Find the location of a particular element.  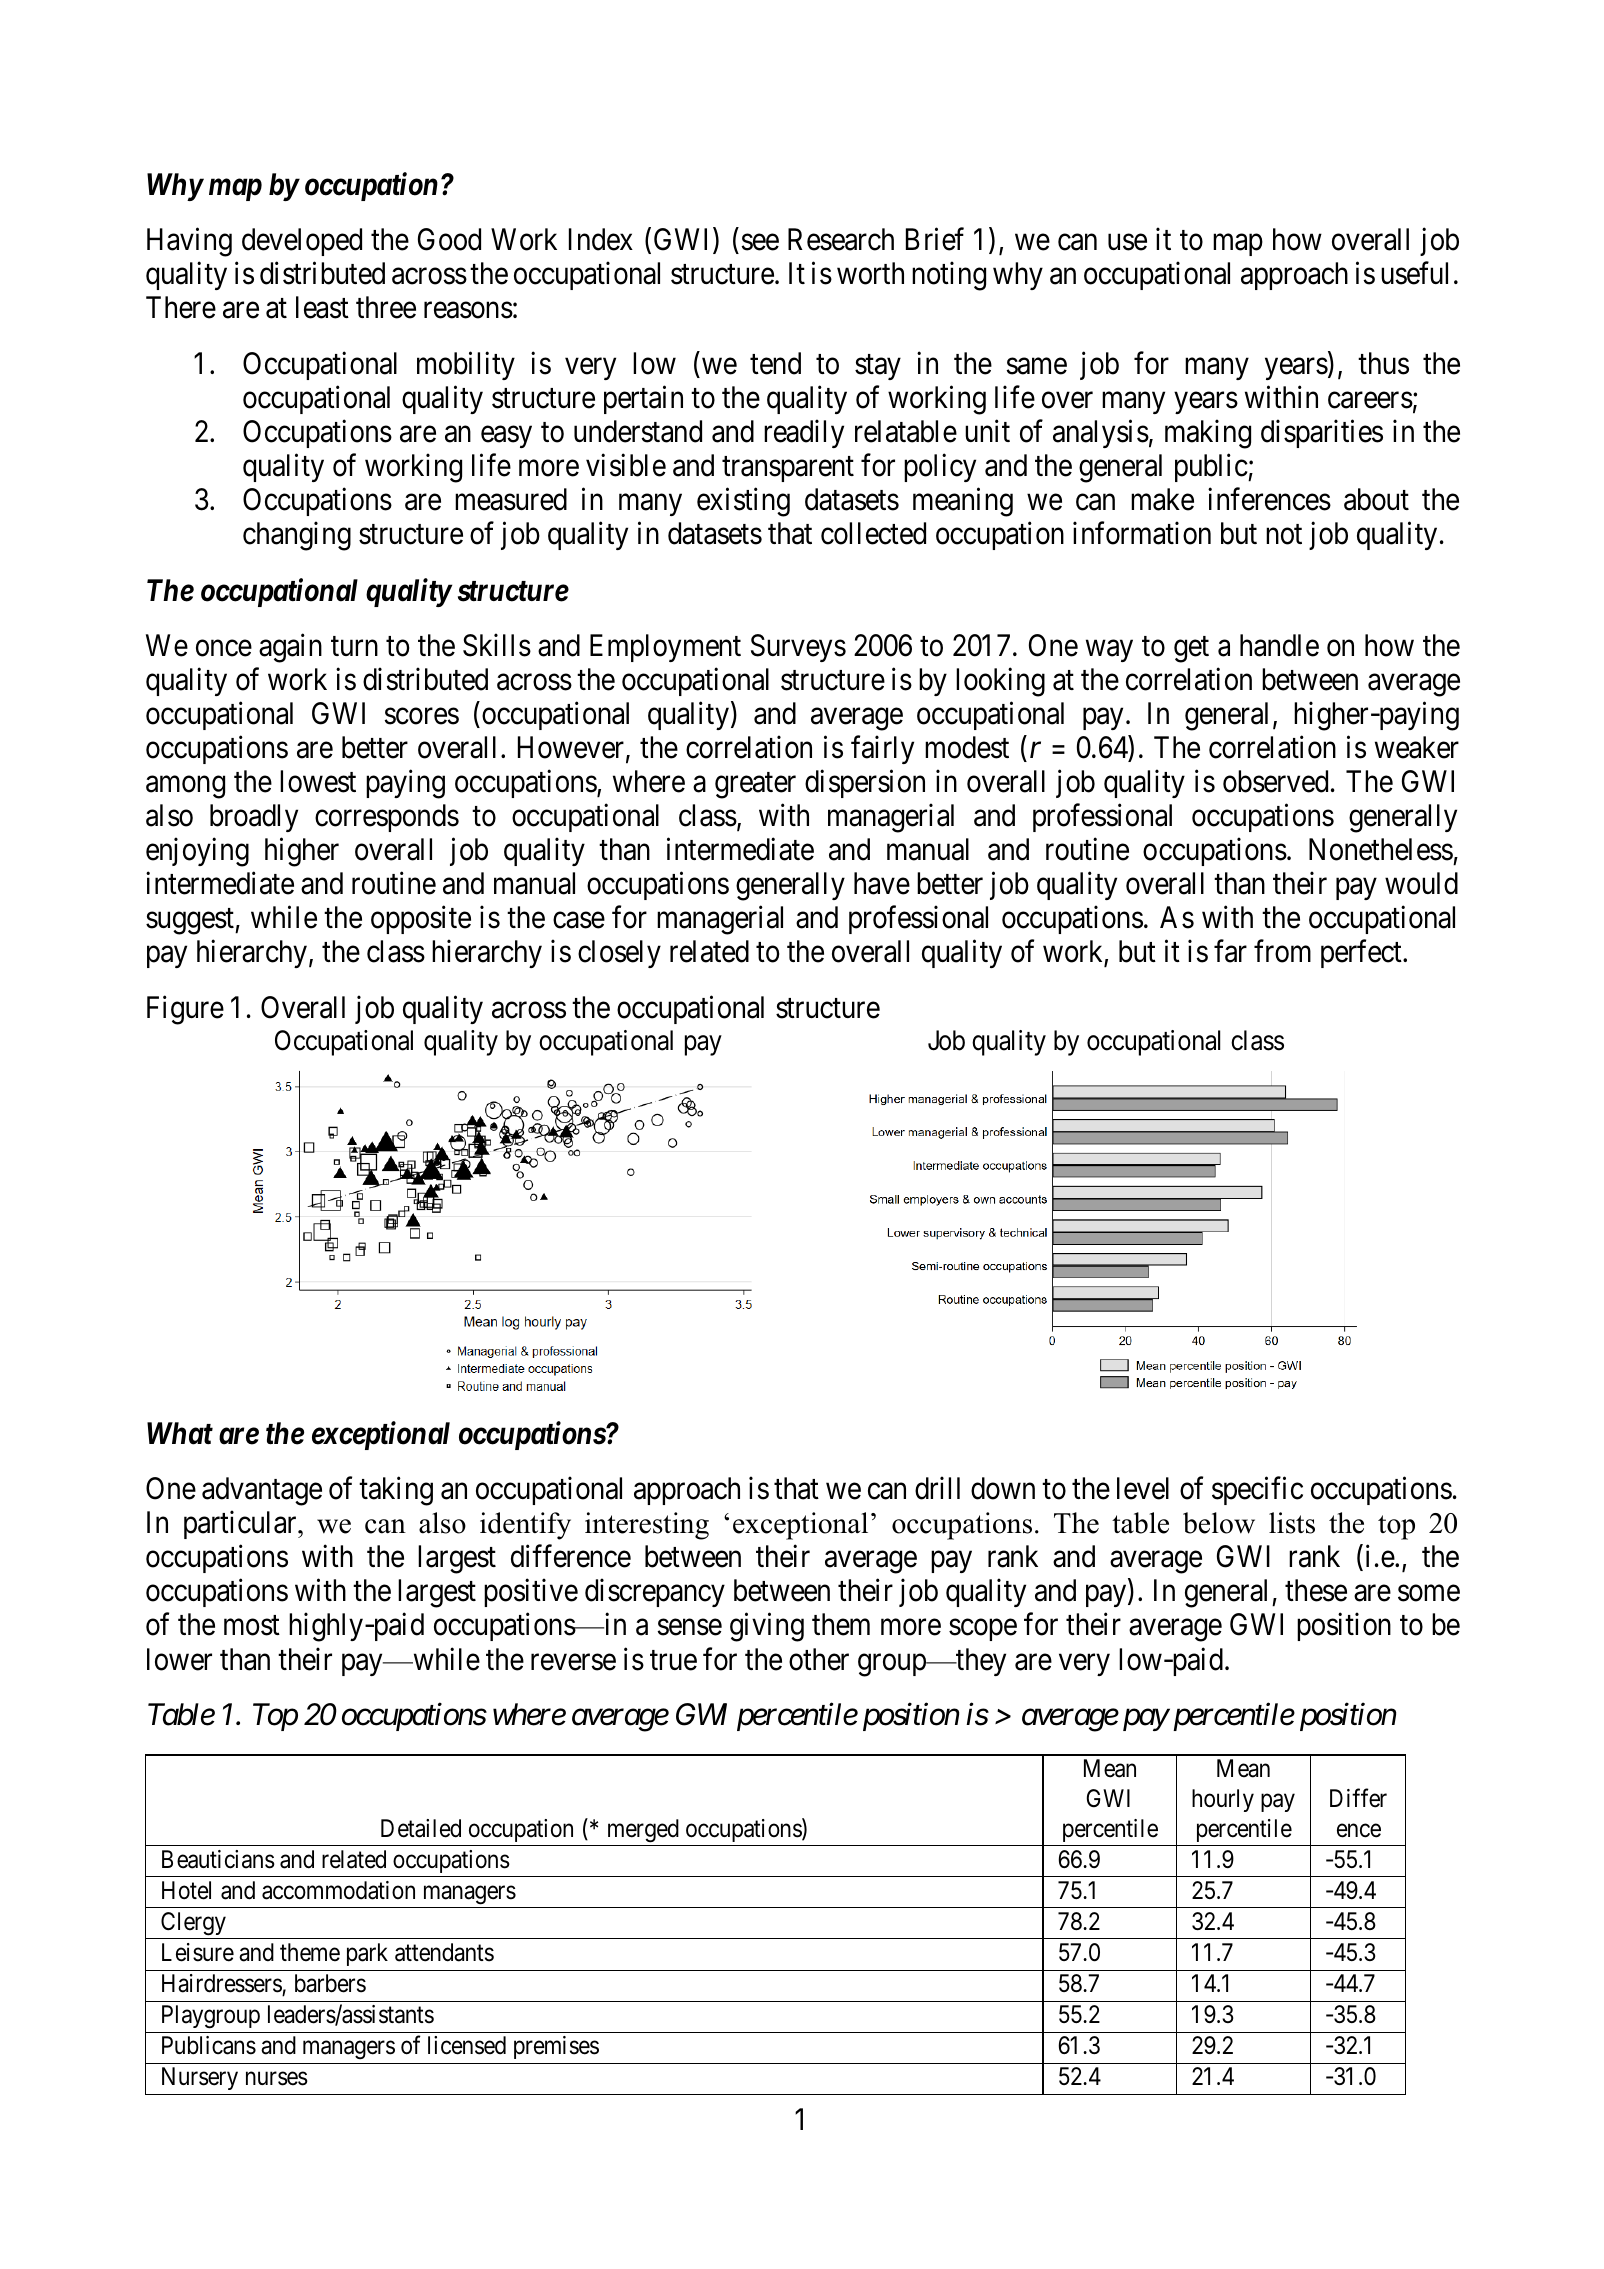

closely is located at coordinates (619, 954).
